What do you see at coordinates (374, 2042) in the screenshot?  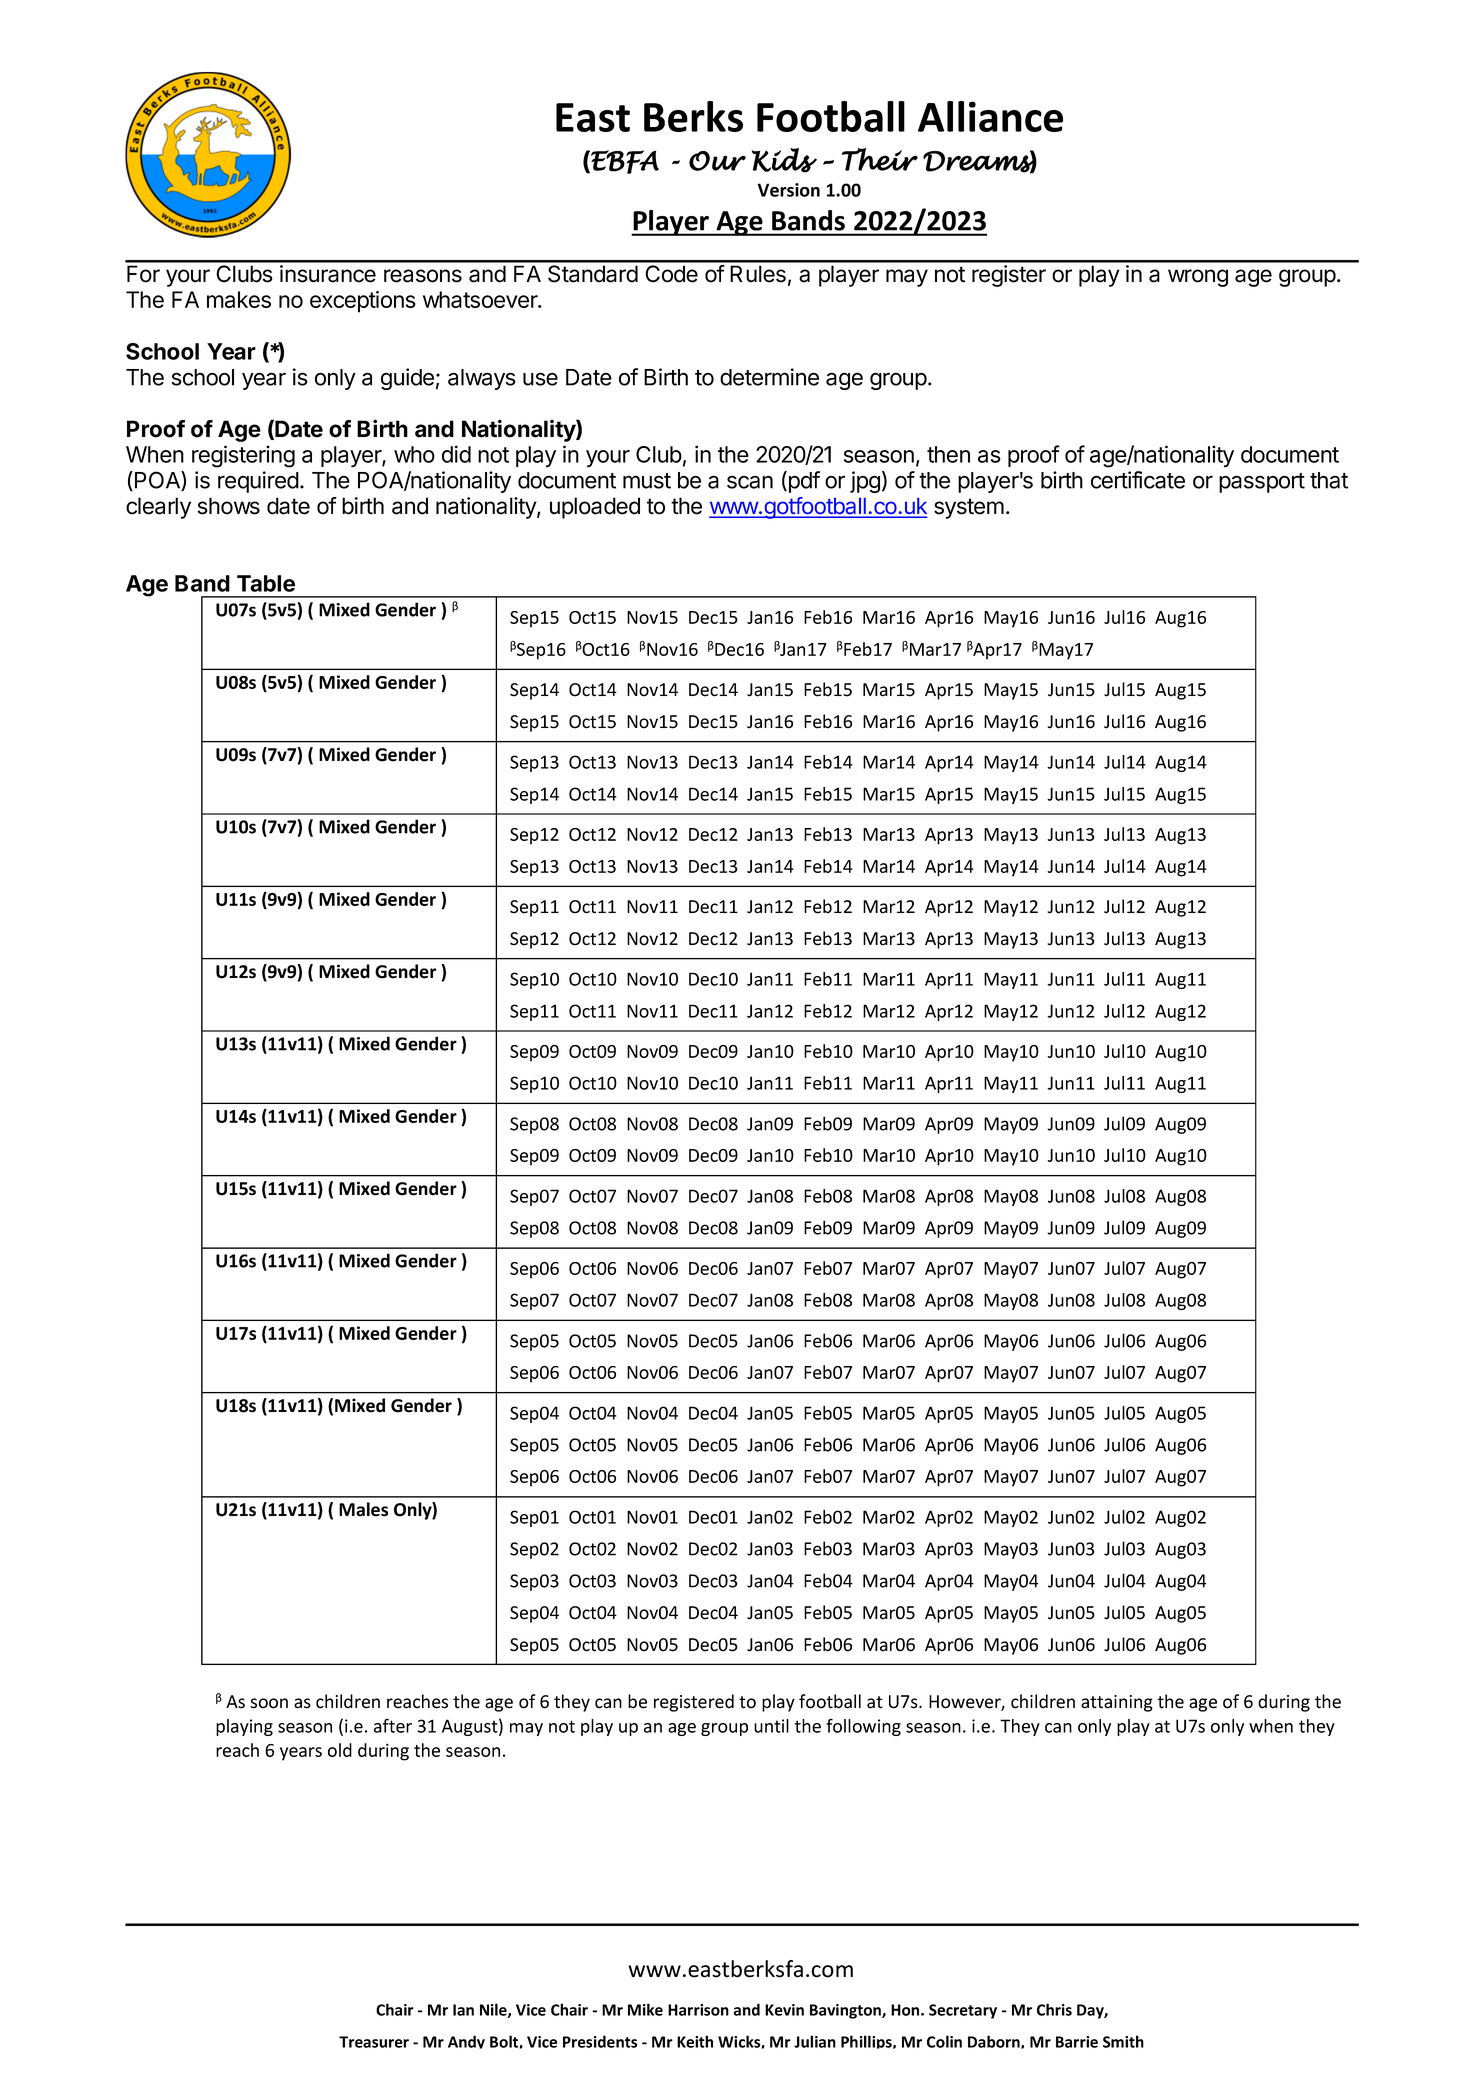 I see `Treasurer` at bounding box center [374, 2042].
